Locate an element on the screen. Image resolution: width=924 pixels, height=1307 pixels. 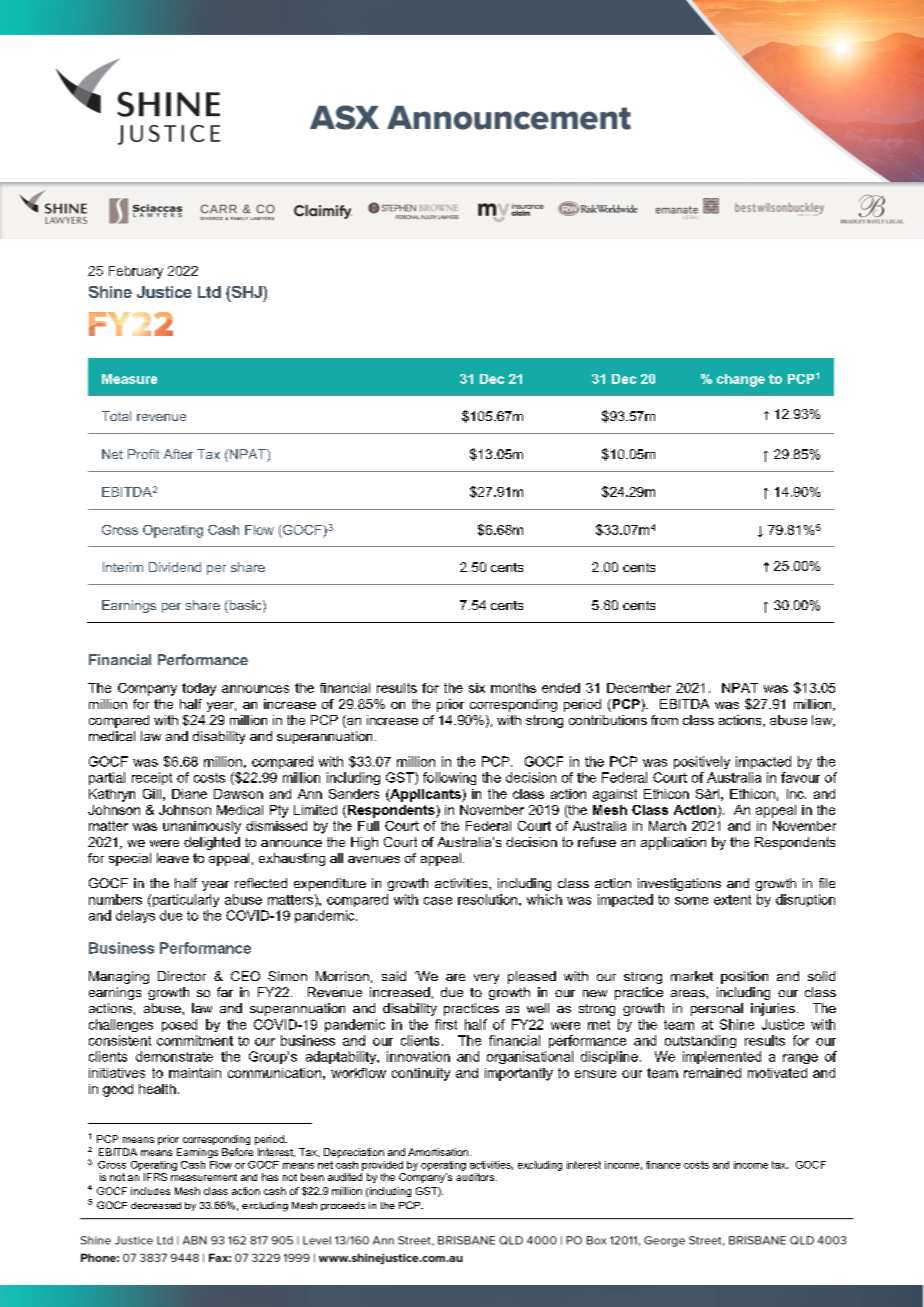
IFRS is located at coordinates (155, 1177).
